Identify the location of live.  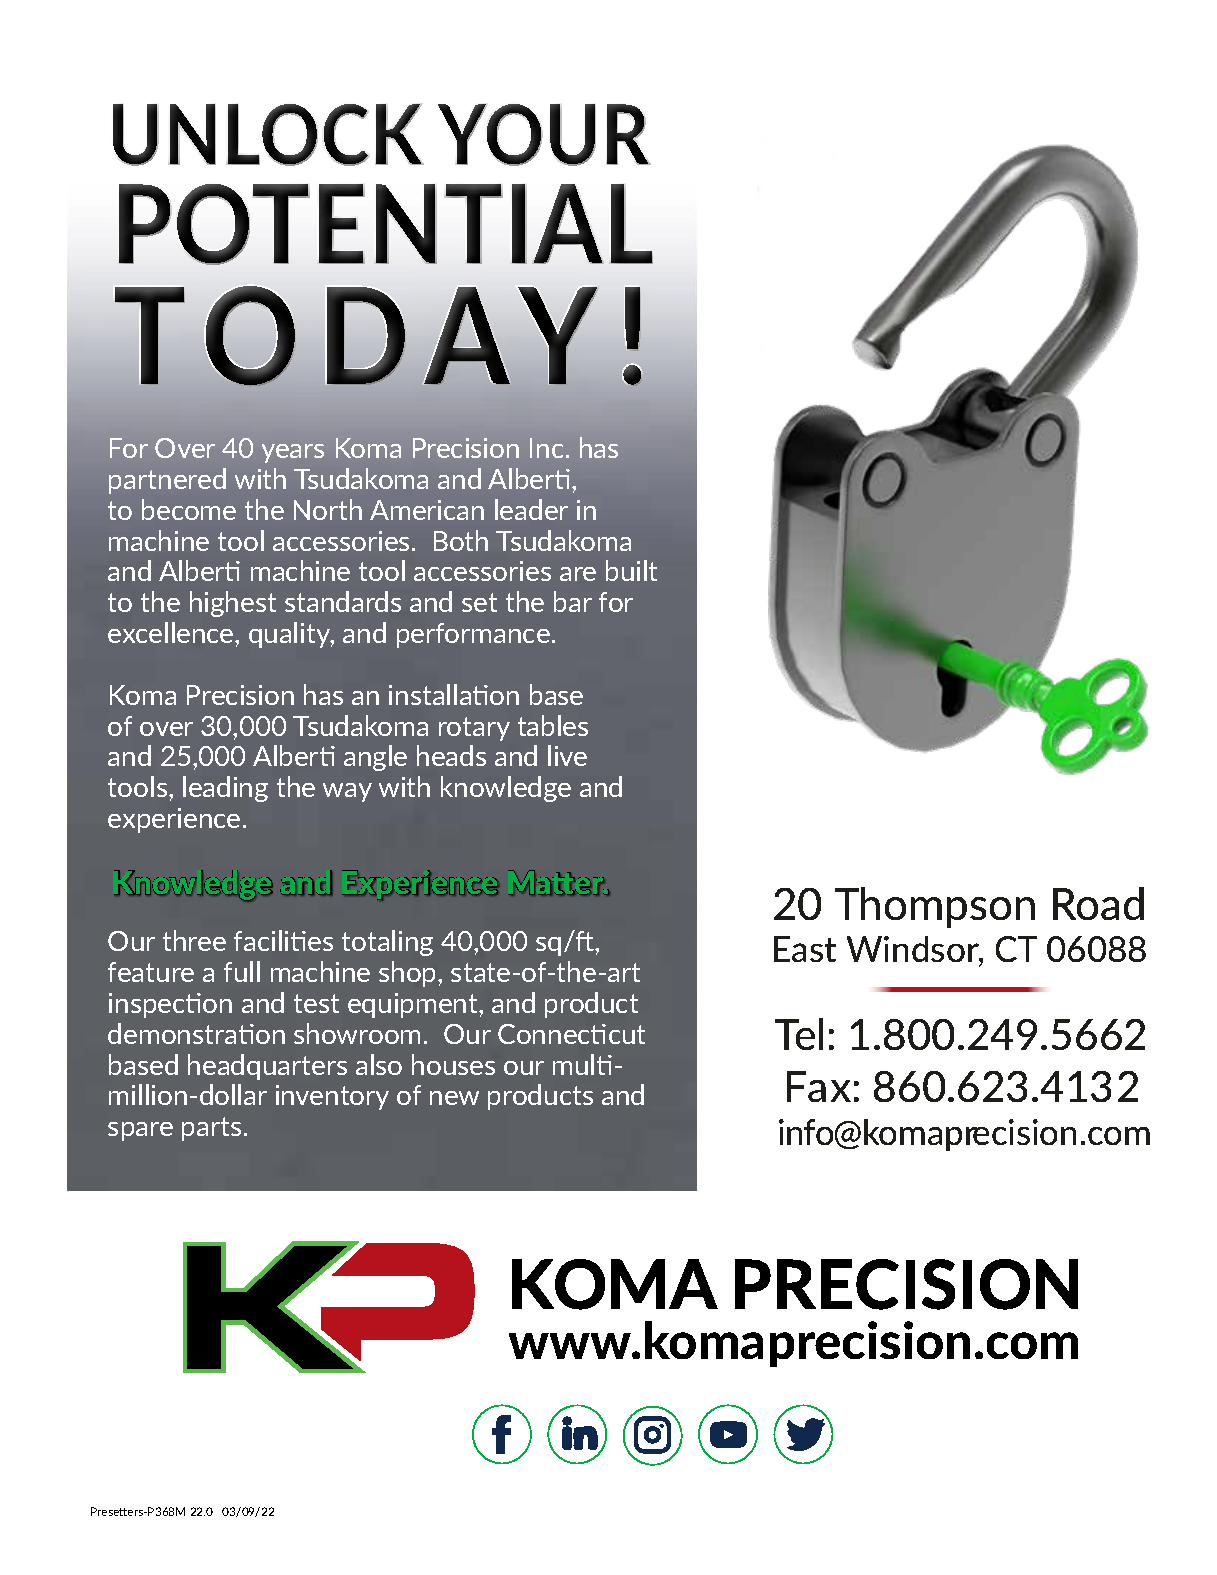
(567, 755).
